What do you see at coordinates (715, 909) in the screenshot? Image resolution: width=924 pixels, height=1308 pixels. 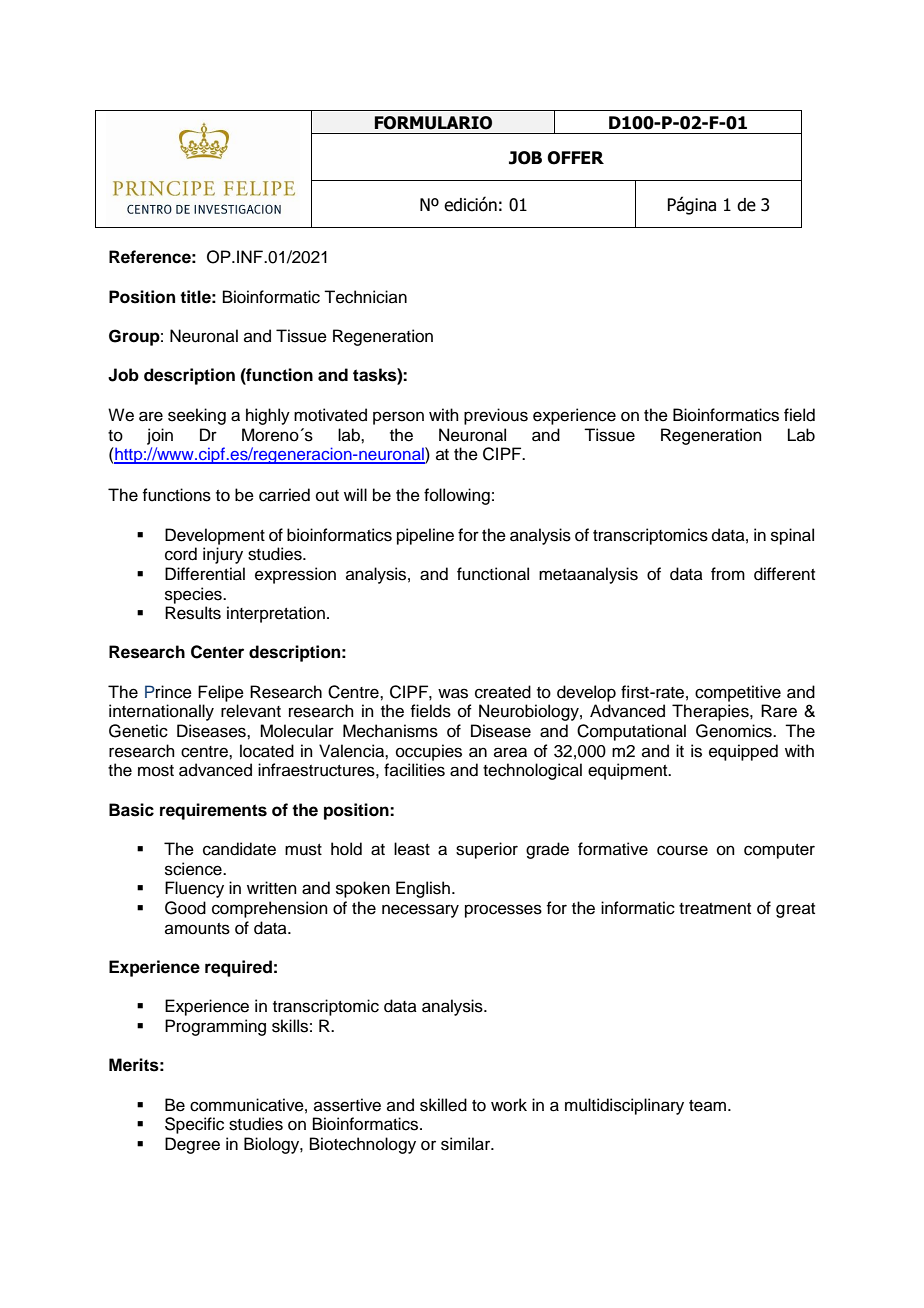 I see `treatment` at bounding box center [715, 909].
